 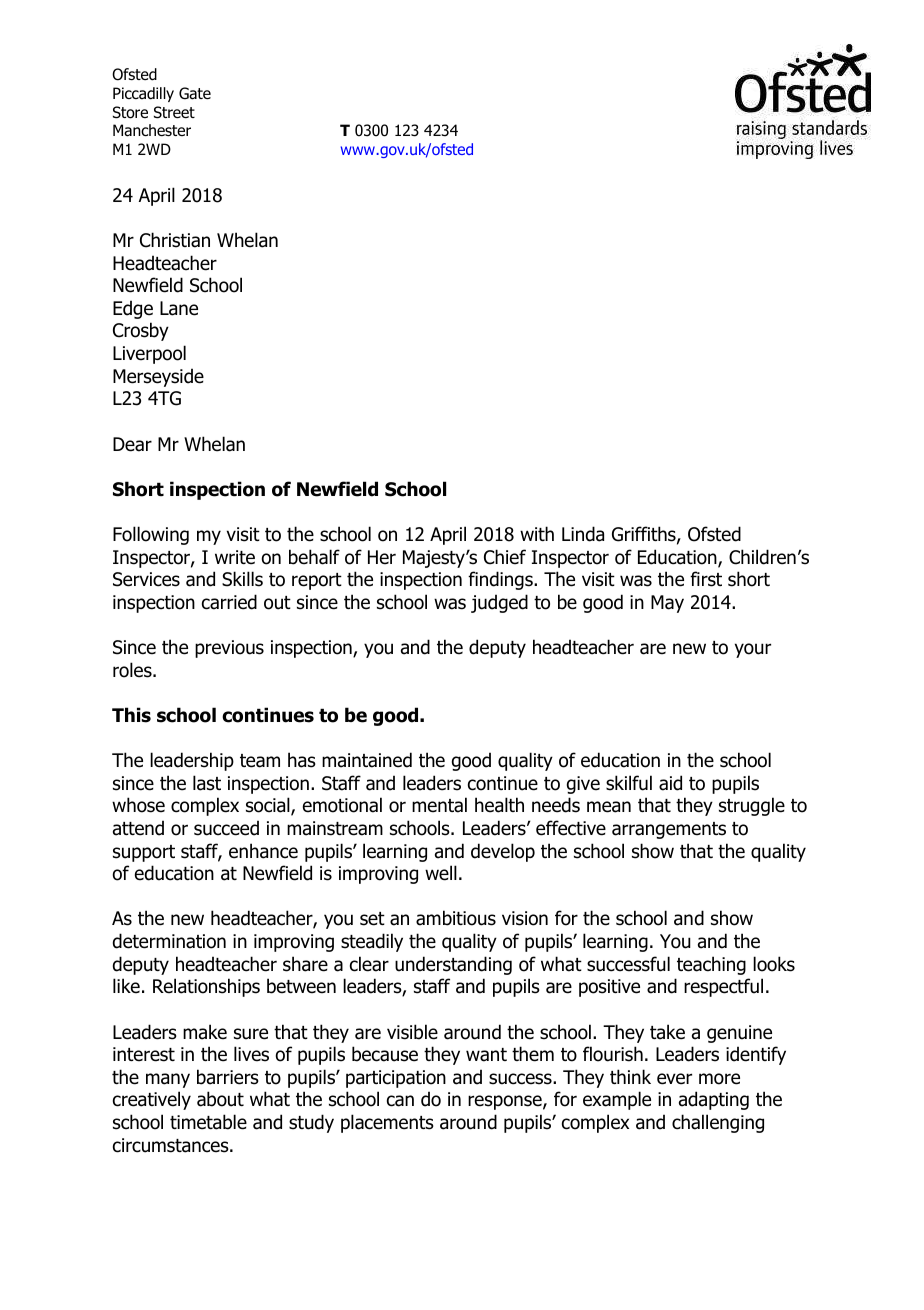 I want to click on mental, so click(x=439, y=805).
